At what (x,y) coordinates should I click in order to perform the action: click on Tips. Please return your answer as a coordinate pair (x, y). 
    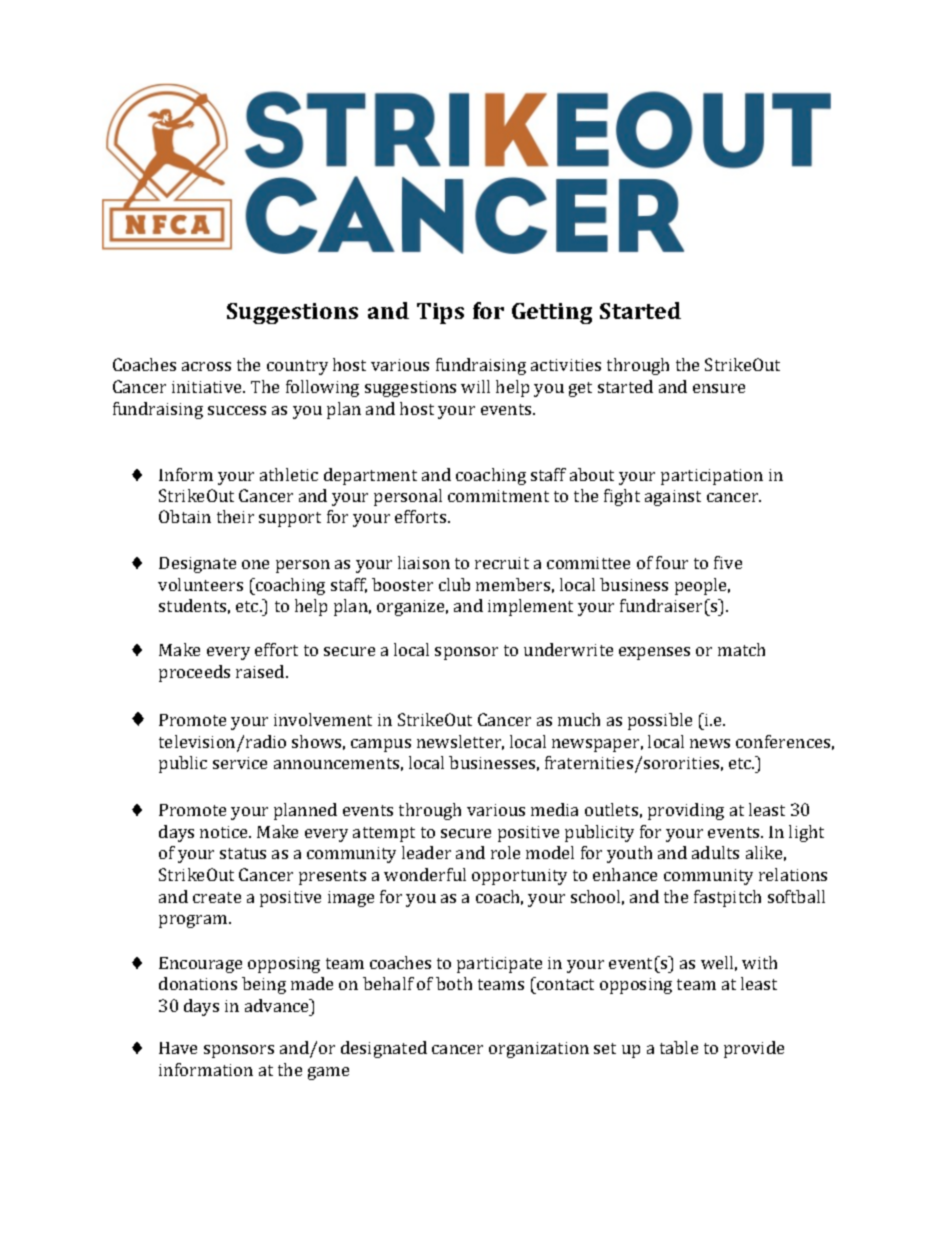
    Looking at the image, I should click on (440, 313).
